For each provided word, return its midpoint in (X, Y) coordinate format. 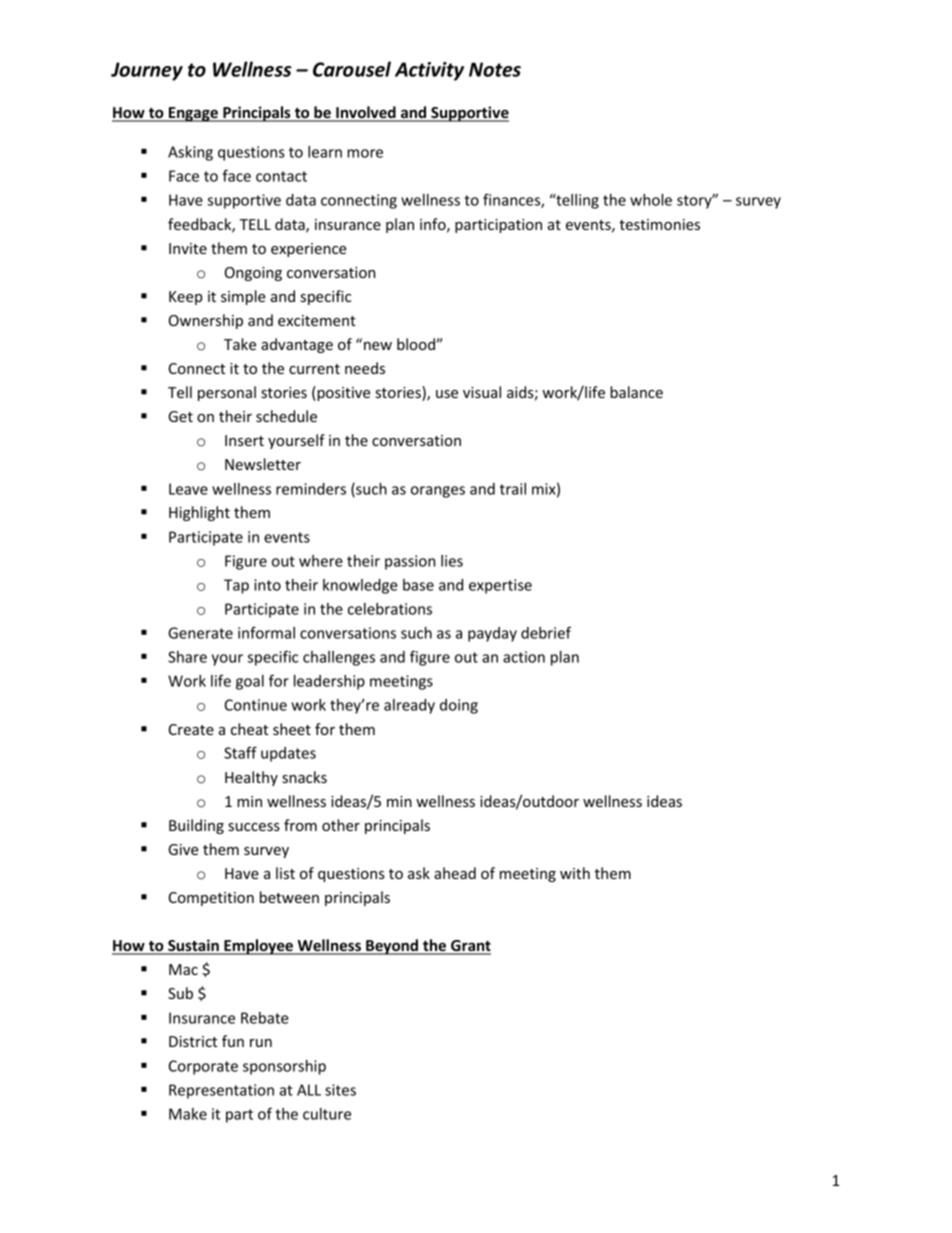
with (575, 873)
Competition (211, 899)
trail (513, 489)
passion (410, 562)
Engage (193, 114)
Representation (221, 1091)
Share (187, 657)
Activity (429, 71)
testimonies (659, 224)
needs (365, 368)
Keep (186, 298)
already (409, 706)
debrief (546, 632)
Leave (188, 489)
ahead (455, 873)
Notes (495, 69)
